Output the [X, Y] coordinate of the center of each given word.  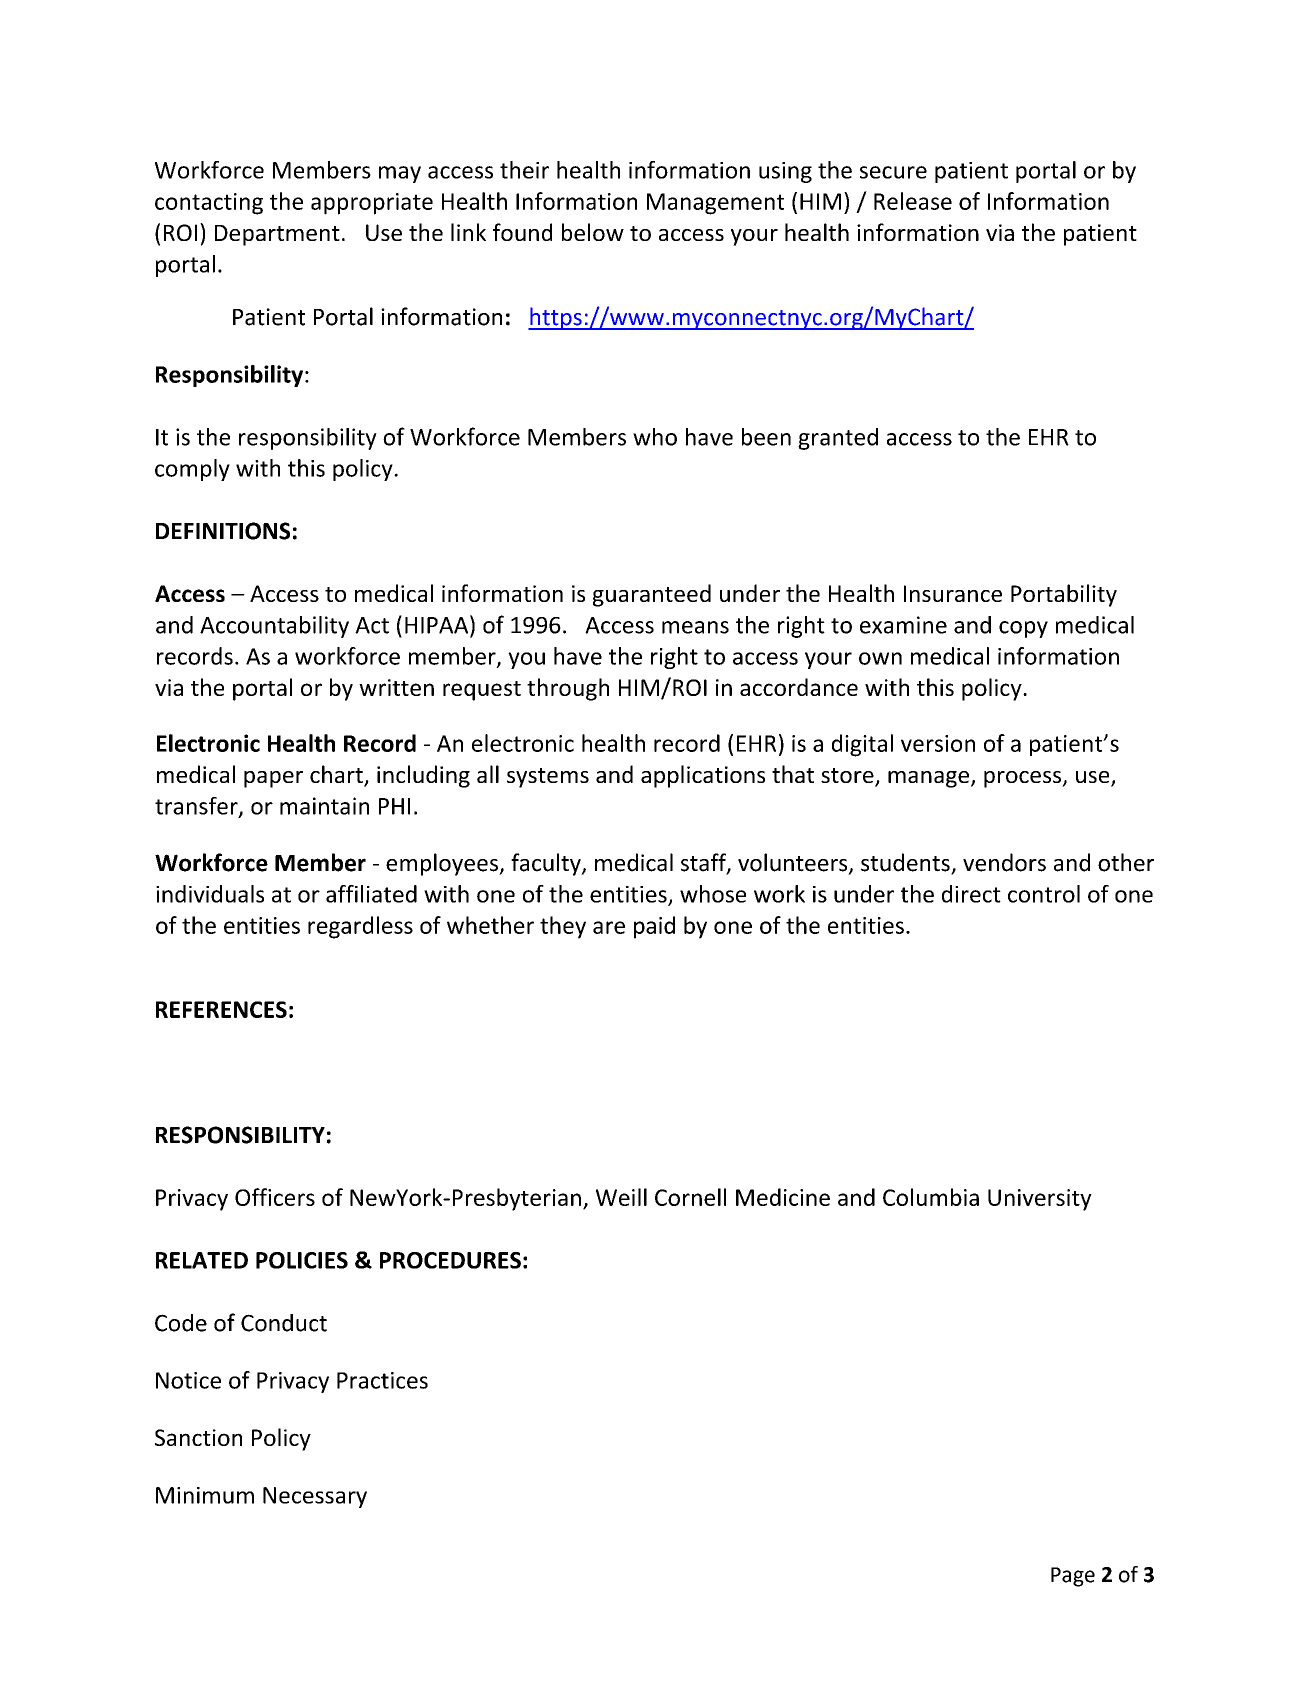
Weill [621, 1197]
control [1044, 894]
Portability [1064, 595]
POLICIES [302, 1260]
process [1023, 779]
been [766, 437]
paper [273, 779]
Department [277, 235]
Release [913, 201]
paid [654, 927]
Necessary [315, 1497]
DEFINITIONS [223, 531]
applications [703, 776]
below [593, 232]
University [1040, 1200]
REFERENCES [221, 1009]
